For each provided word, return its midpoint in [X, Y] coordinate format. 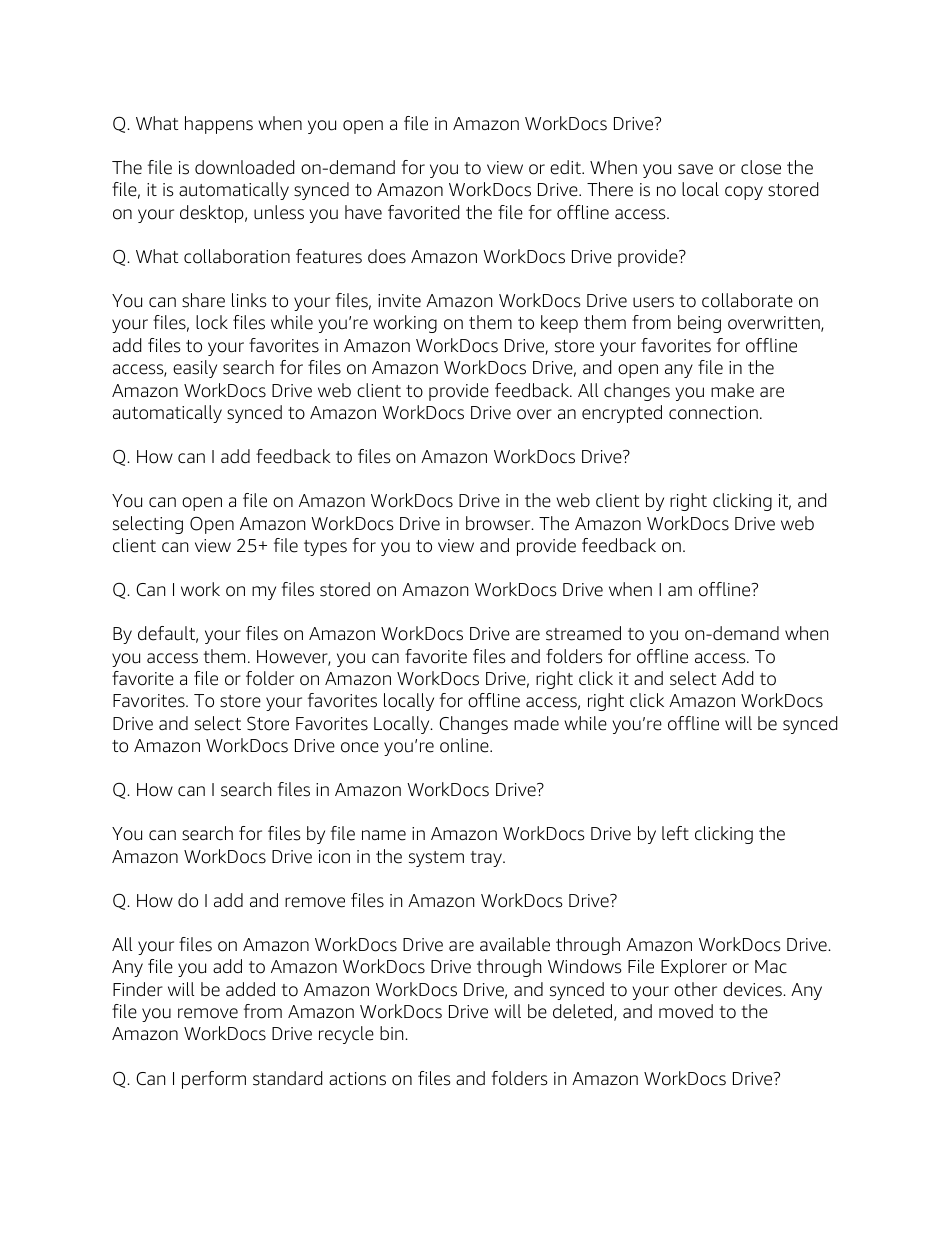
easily [195, 369]
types [325, 548]
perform [214, 1080]
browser [499, 523]
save [695, 169]
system [436, 859]
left [675, 833]
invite [399, 301]
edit [566, 167]
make [732, 390]
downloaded [244, 167]
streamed [583, 633]
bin [393, 1033]
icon [334, 857]
